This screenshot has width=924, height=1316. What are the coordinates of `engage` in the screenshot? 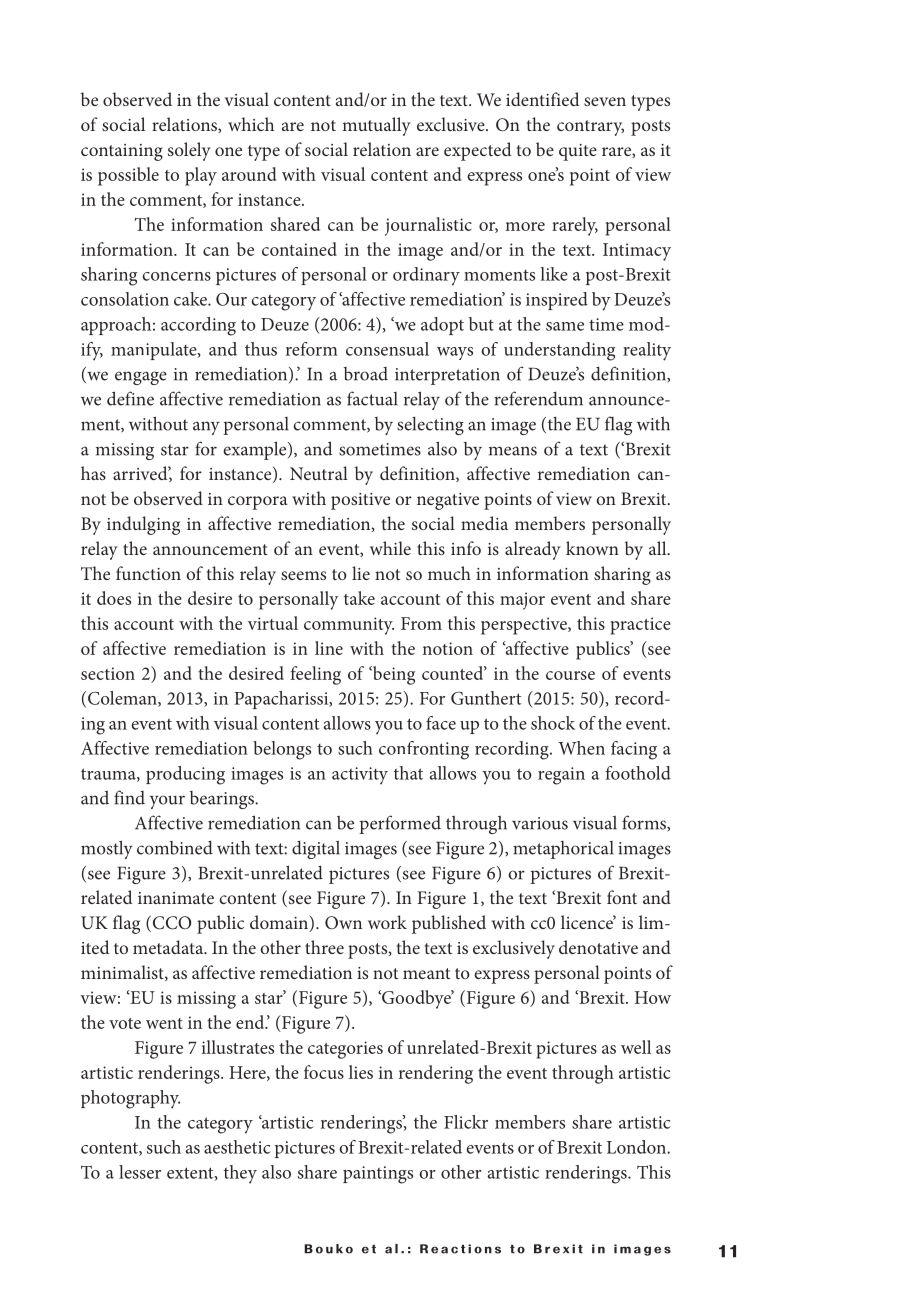 It's located at (141, 378).
